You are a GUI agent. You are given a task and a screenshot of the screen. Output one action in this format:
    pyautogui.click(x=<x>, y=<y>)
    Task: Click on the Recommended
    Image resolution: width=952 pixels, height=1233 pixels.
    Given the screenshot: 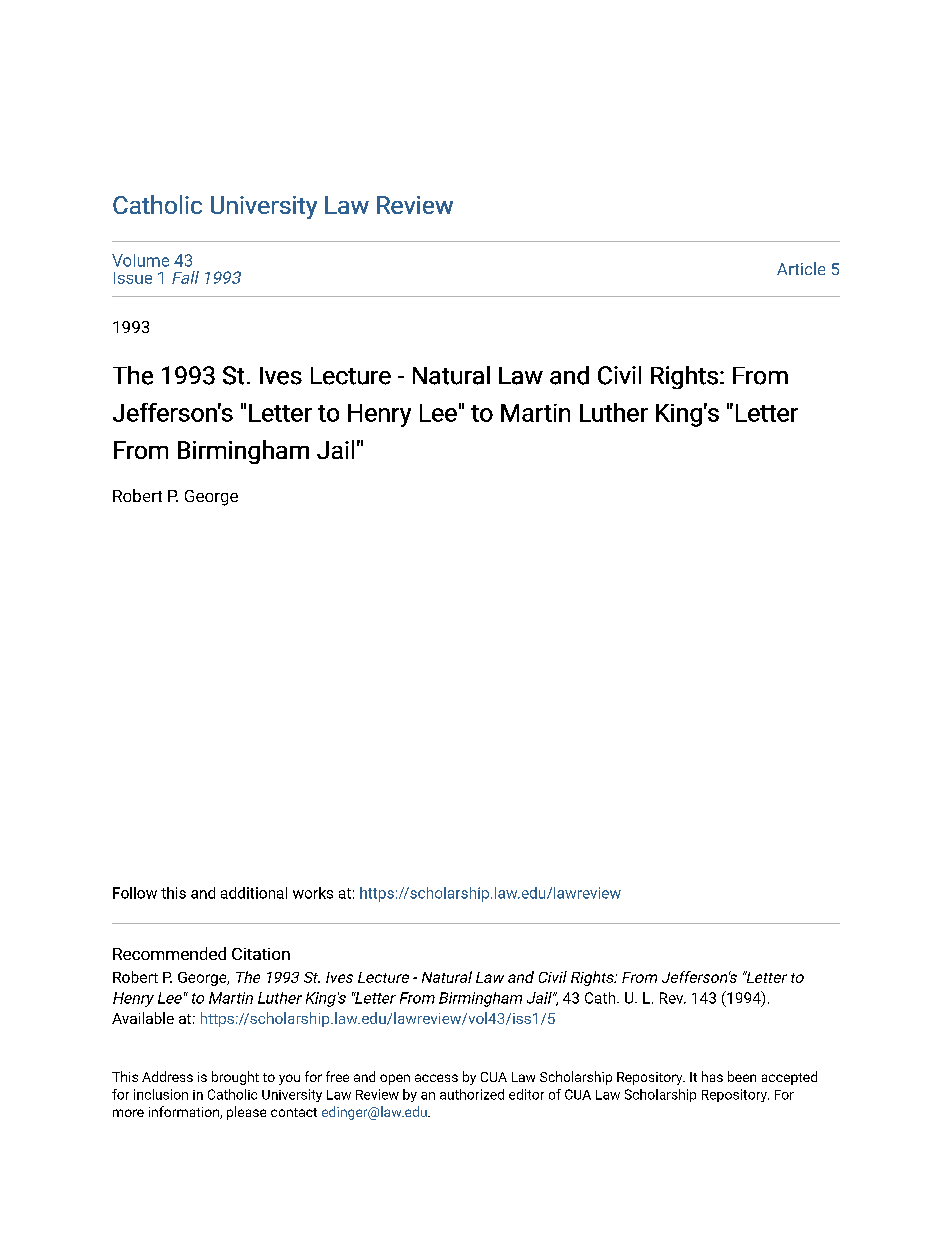 What is the action you would take?
    pyautogui.click(x=169, y=953)
